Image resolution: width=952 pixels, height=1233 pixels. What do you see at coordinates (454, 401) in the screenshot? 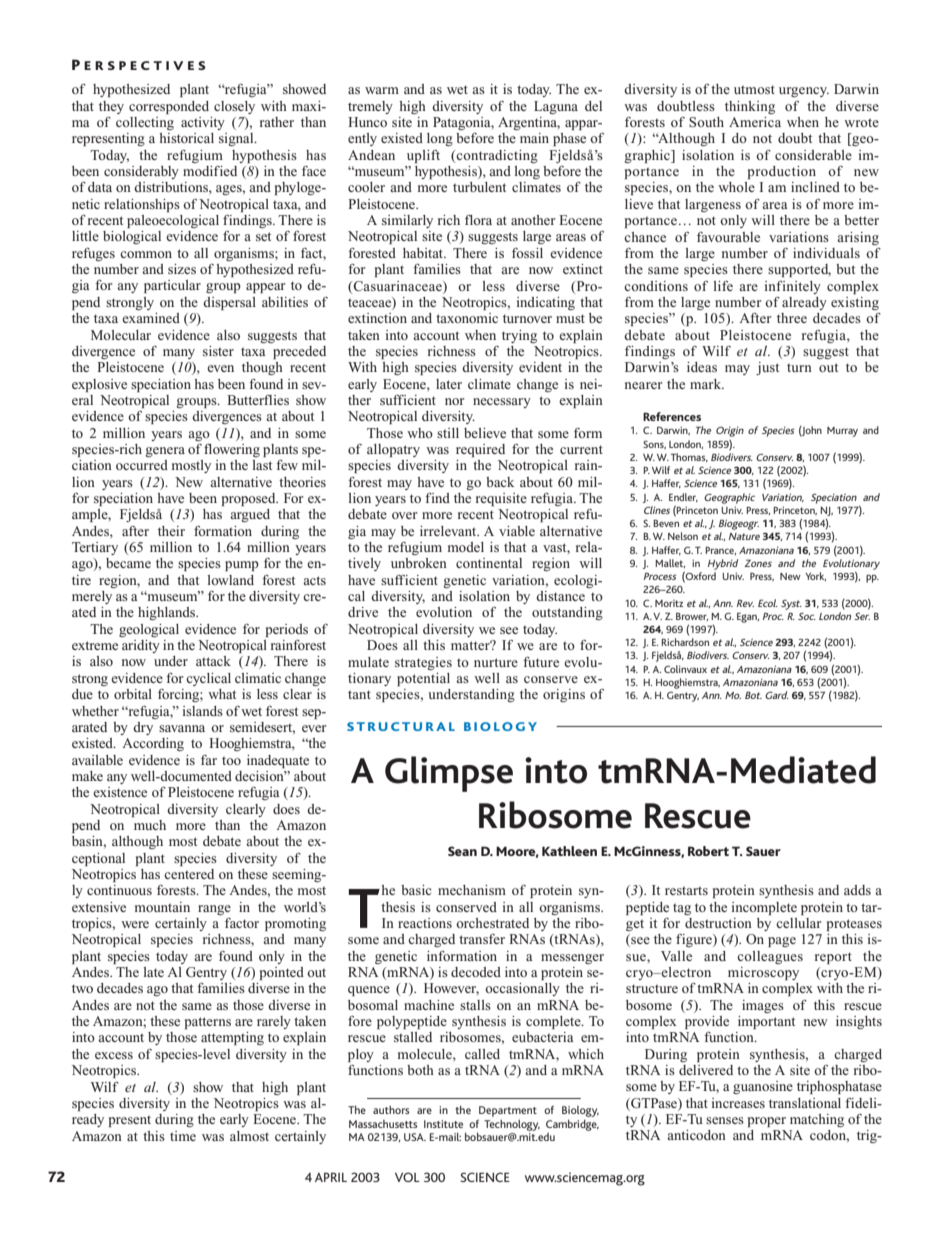
I see `nor` at bounding box center [454, 401].
